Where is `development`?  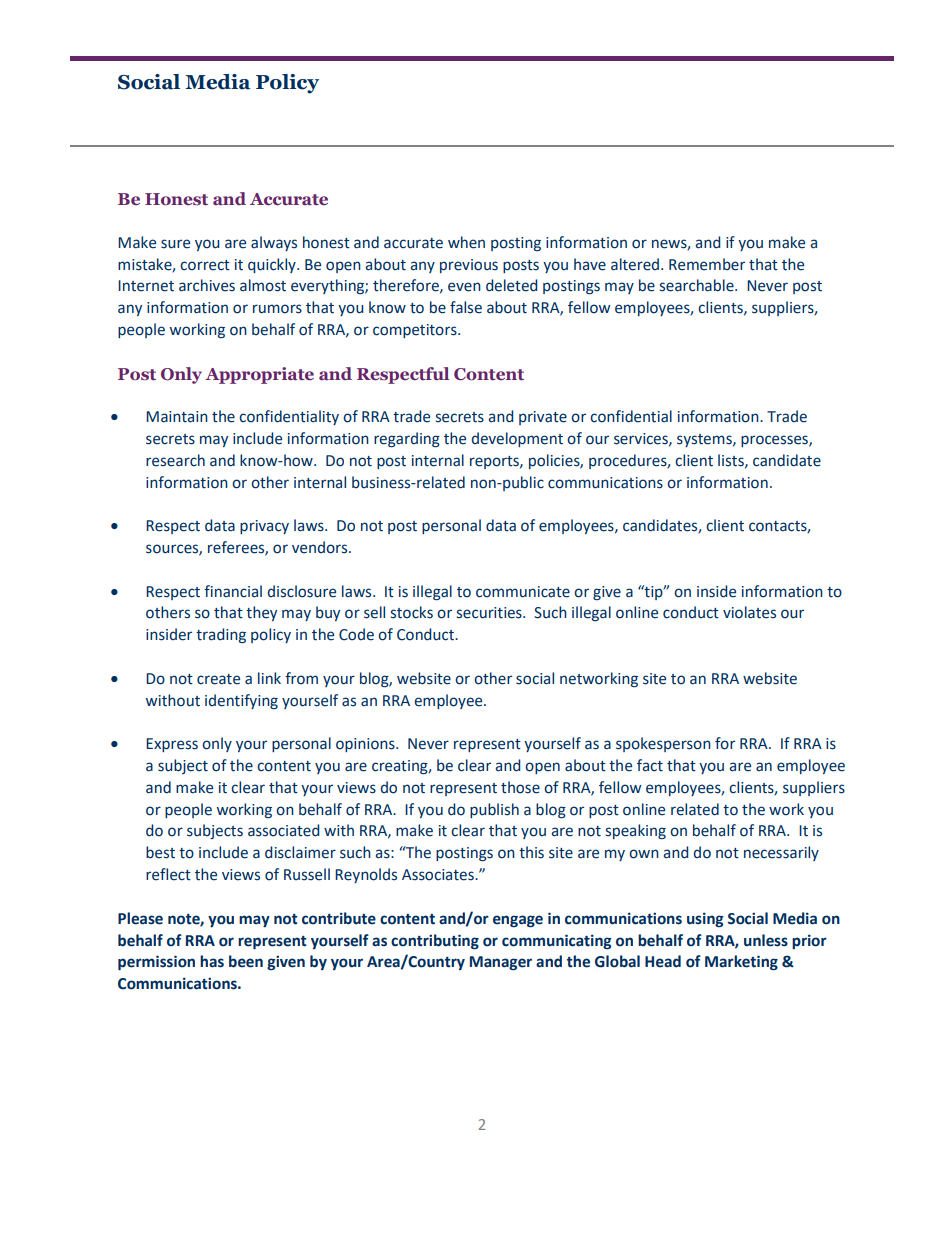 development is located at coordinates (517, 439).
